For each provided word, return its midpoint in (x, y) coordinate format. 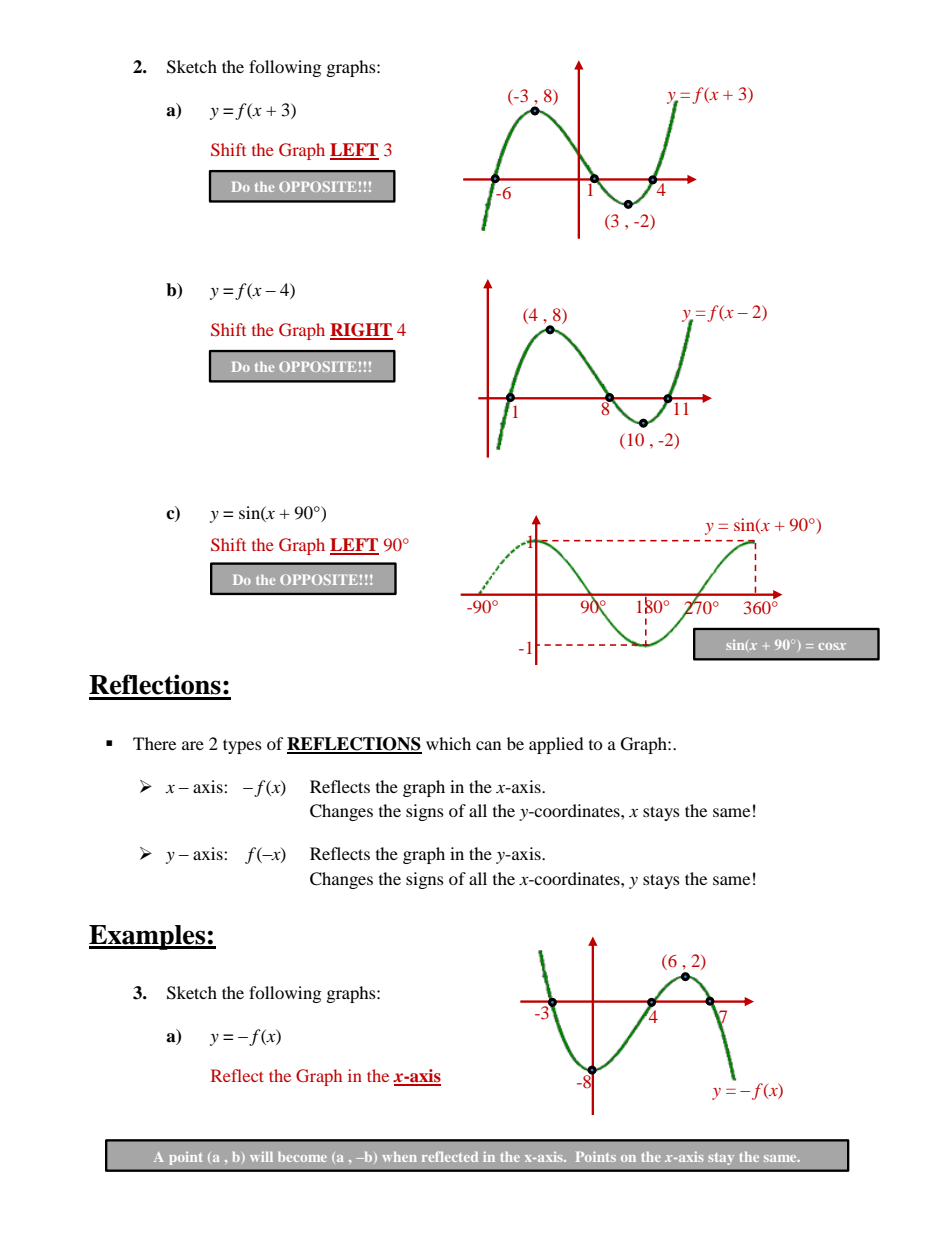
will (261, 1156)
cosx (832, 646)
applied (556, 745)
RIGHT (361, 331)
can (488, 745)
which (448, 743)
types (242, 746)
